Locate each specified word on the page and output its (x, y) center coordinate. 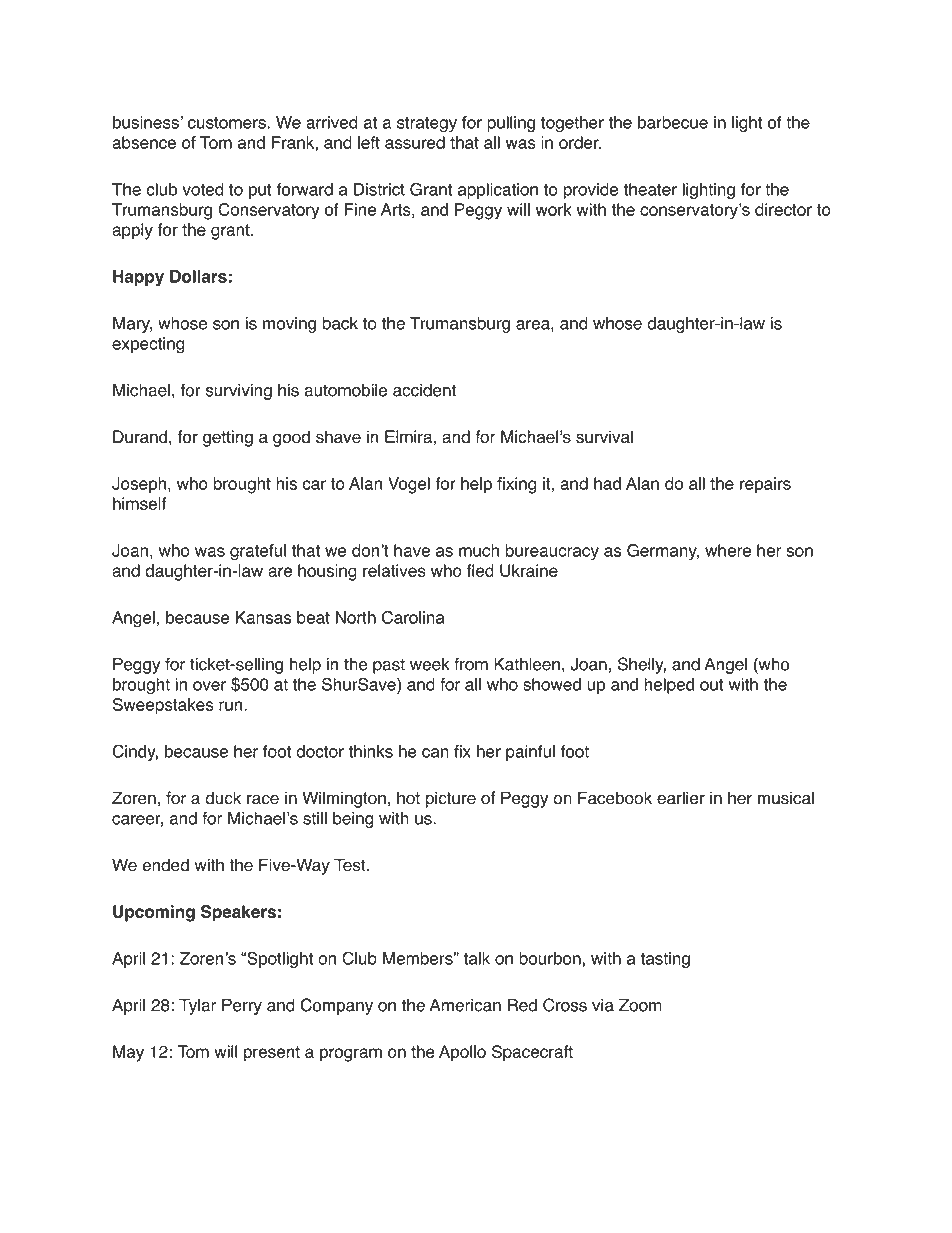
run (232, 706)
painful (530, 753)
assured (415, 142)
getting (228, 438)
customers (228, 123)
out (712, 685)
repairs (765, 485)
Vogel (409, 485)
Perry (242, 1006)
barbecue (673, 122)
